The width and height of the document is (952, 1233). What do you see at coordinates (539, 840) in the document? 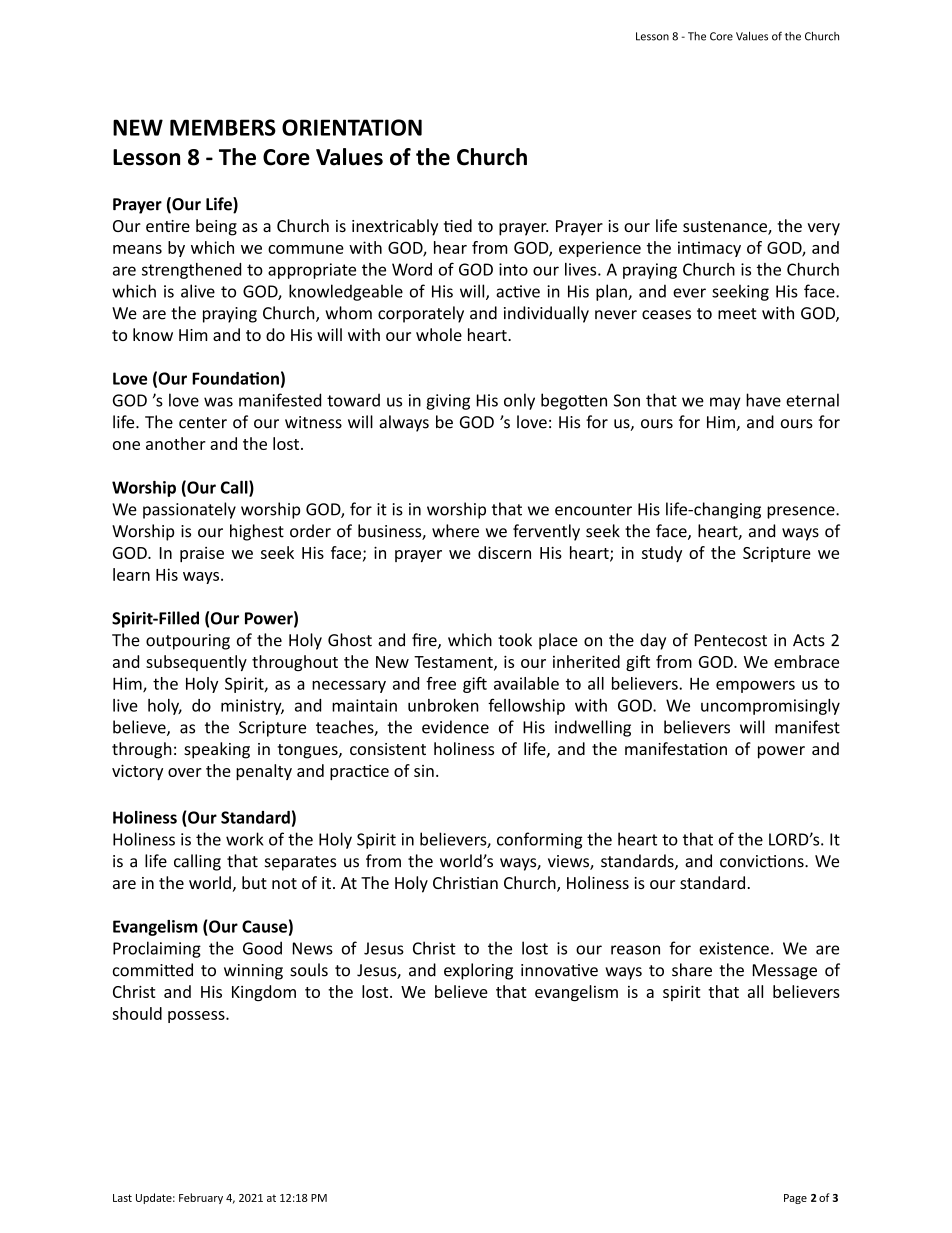
I see `conforming` at bounding box center [539, 840].
